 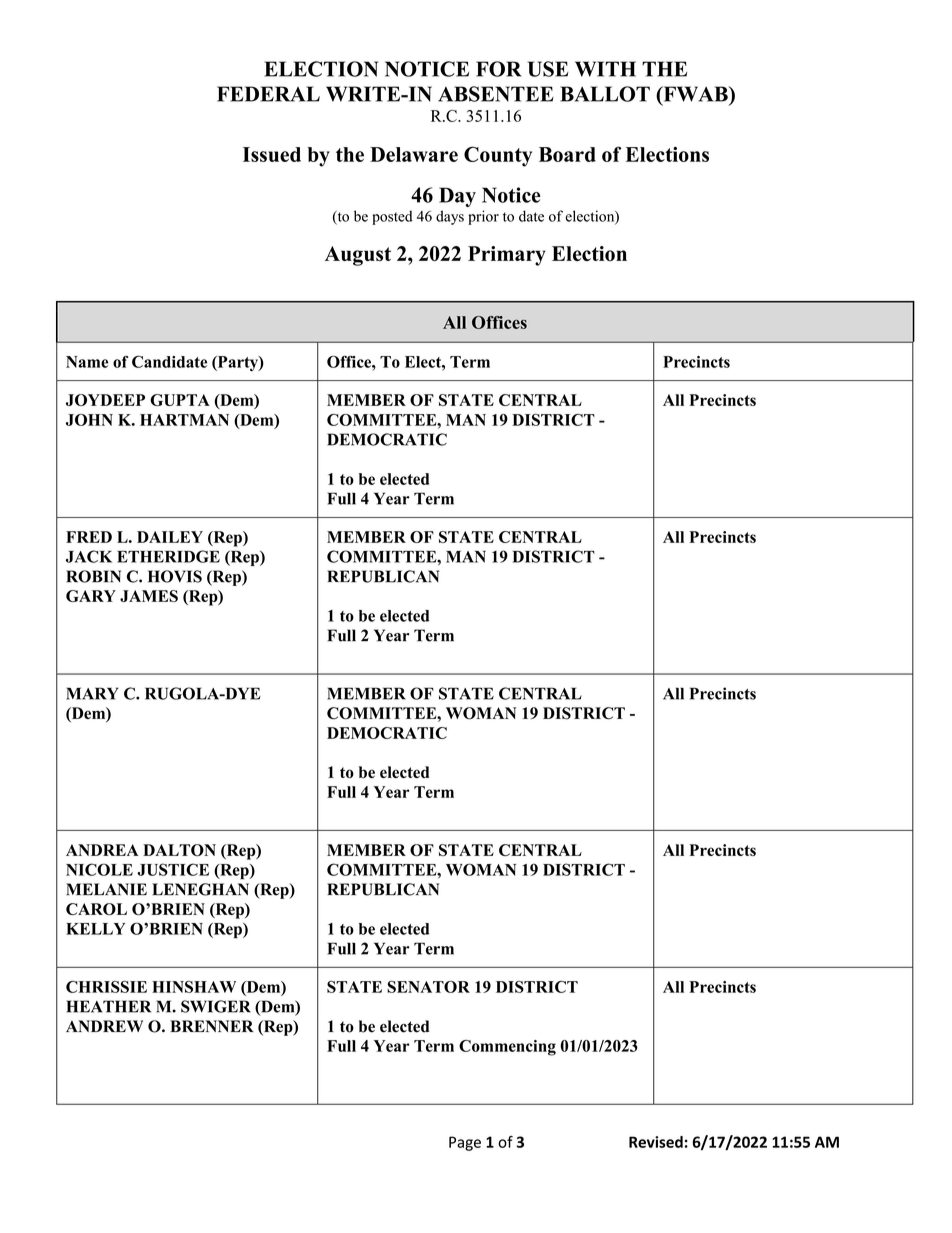 What do you see at coordinates (605, 94) in the screenshot?
I see `BALLOT` at bounding box center [605, 94].
